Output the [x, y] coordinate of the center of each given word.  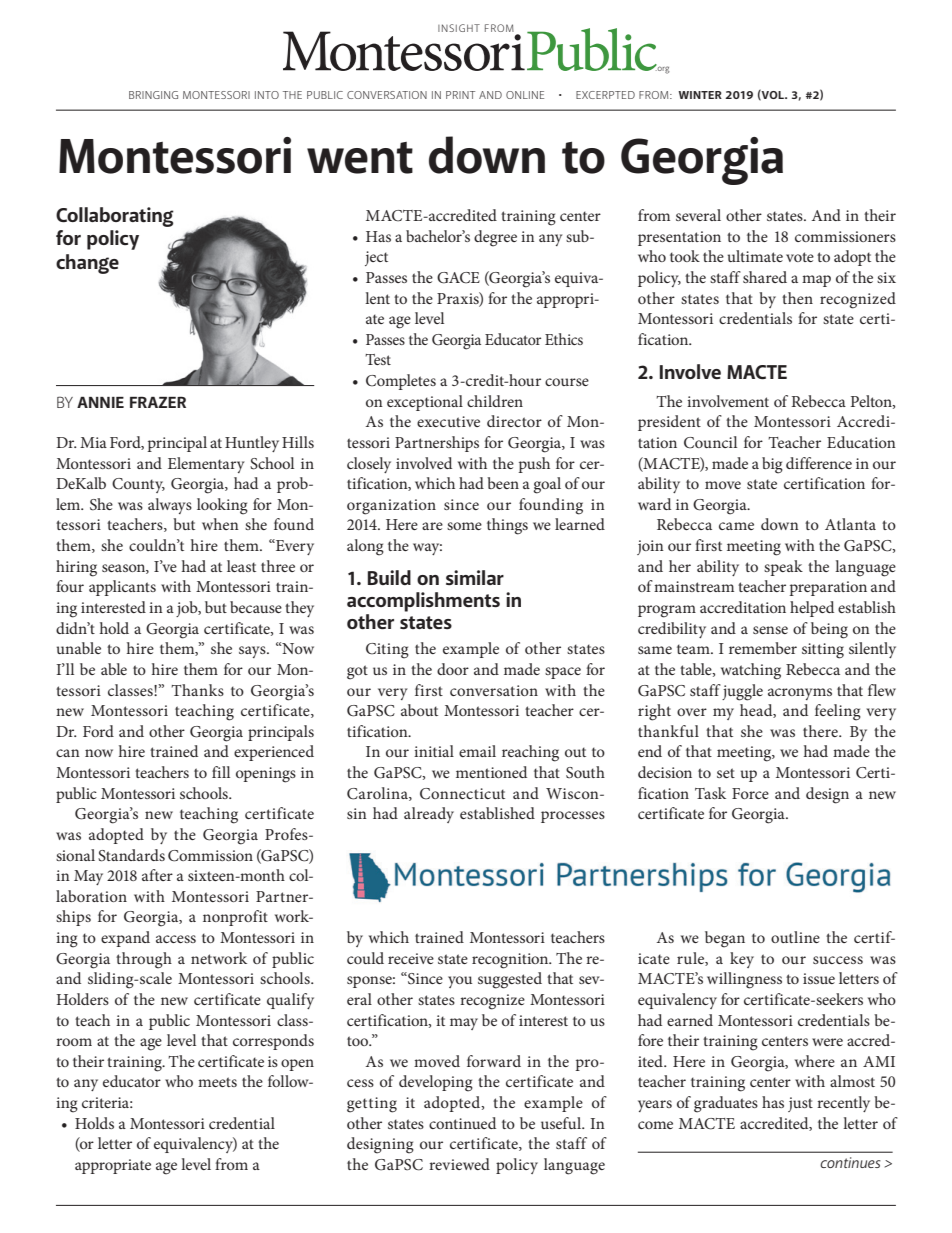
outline [795, 937]
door [453, 669]
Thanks [197, 690]
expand [125, 939]
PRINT [460, 95]
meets [217, 1082]
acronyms [800, 694]
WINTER [700, 95]
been [503, 483]
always [170, 506]
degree [495, 238]
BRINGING [153, 95]
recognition [511, 961]
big [772, 465]
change [87, 264]
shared [765, 277]
